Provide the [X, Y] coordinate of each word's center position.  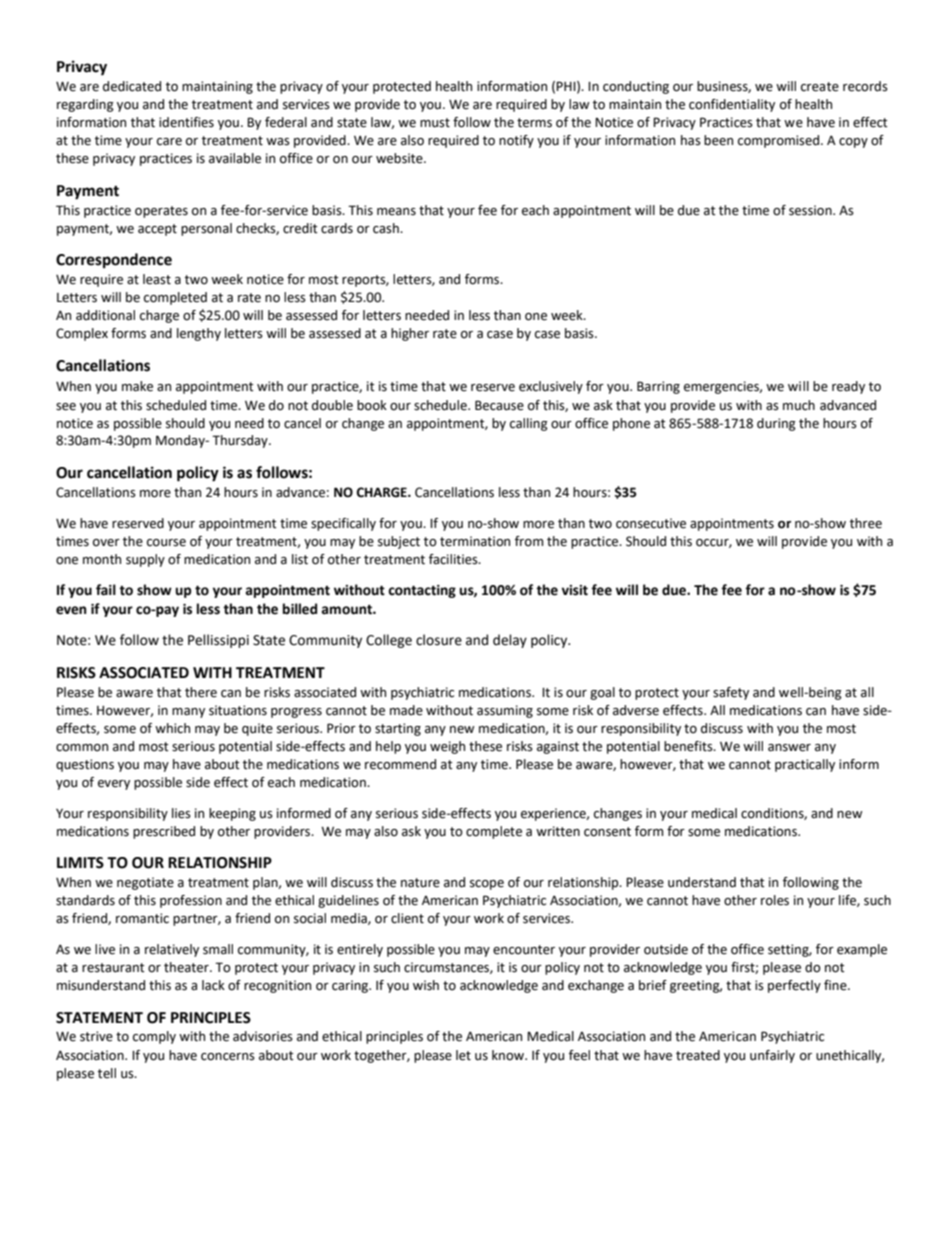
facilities [454, 559]
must [435, 123]
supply [145, 560]
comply [154, 1037]
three [866, 523]
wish [426, 985]
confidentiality [732, 105]
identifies [186, 122]
